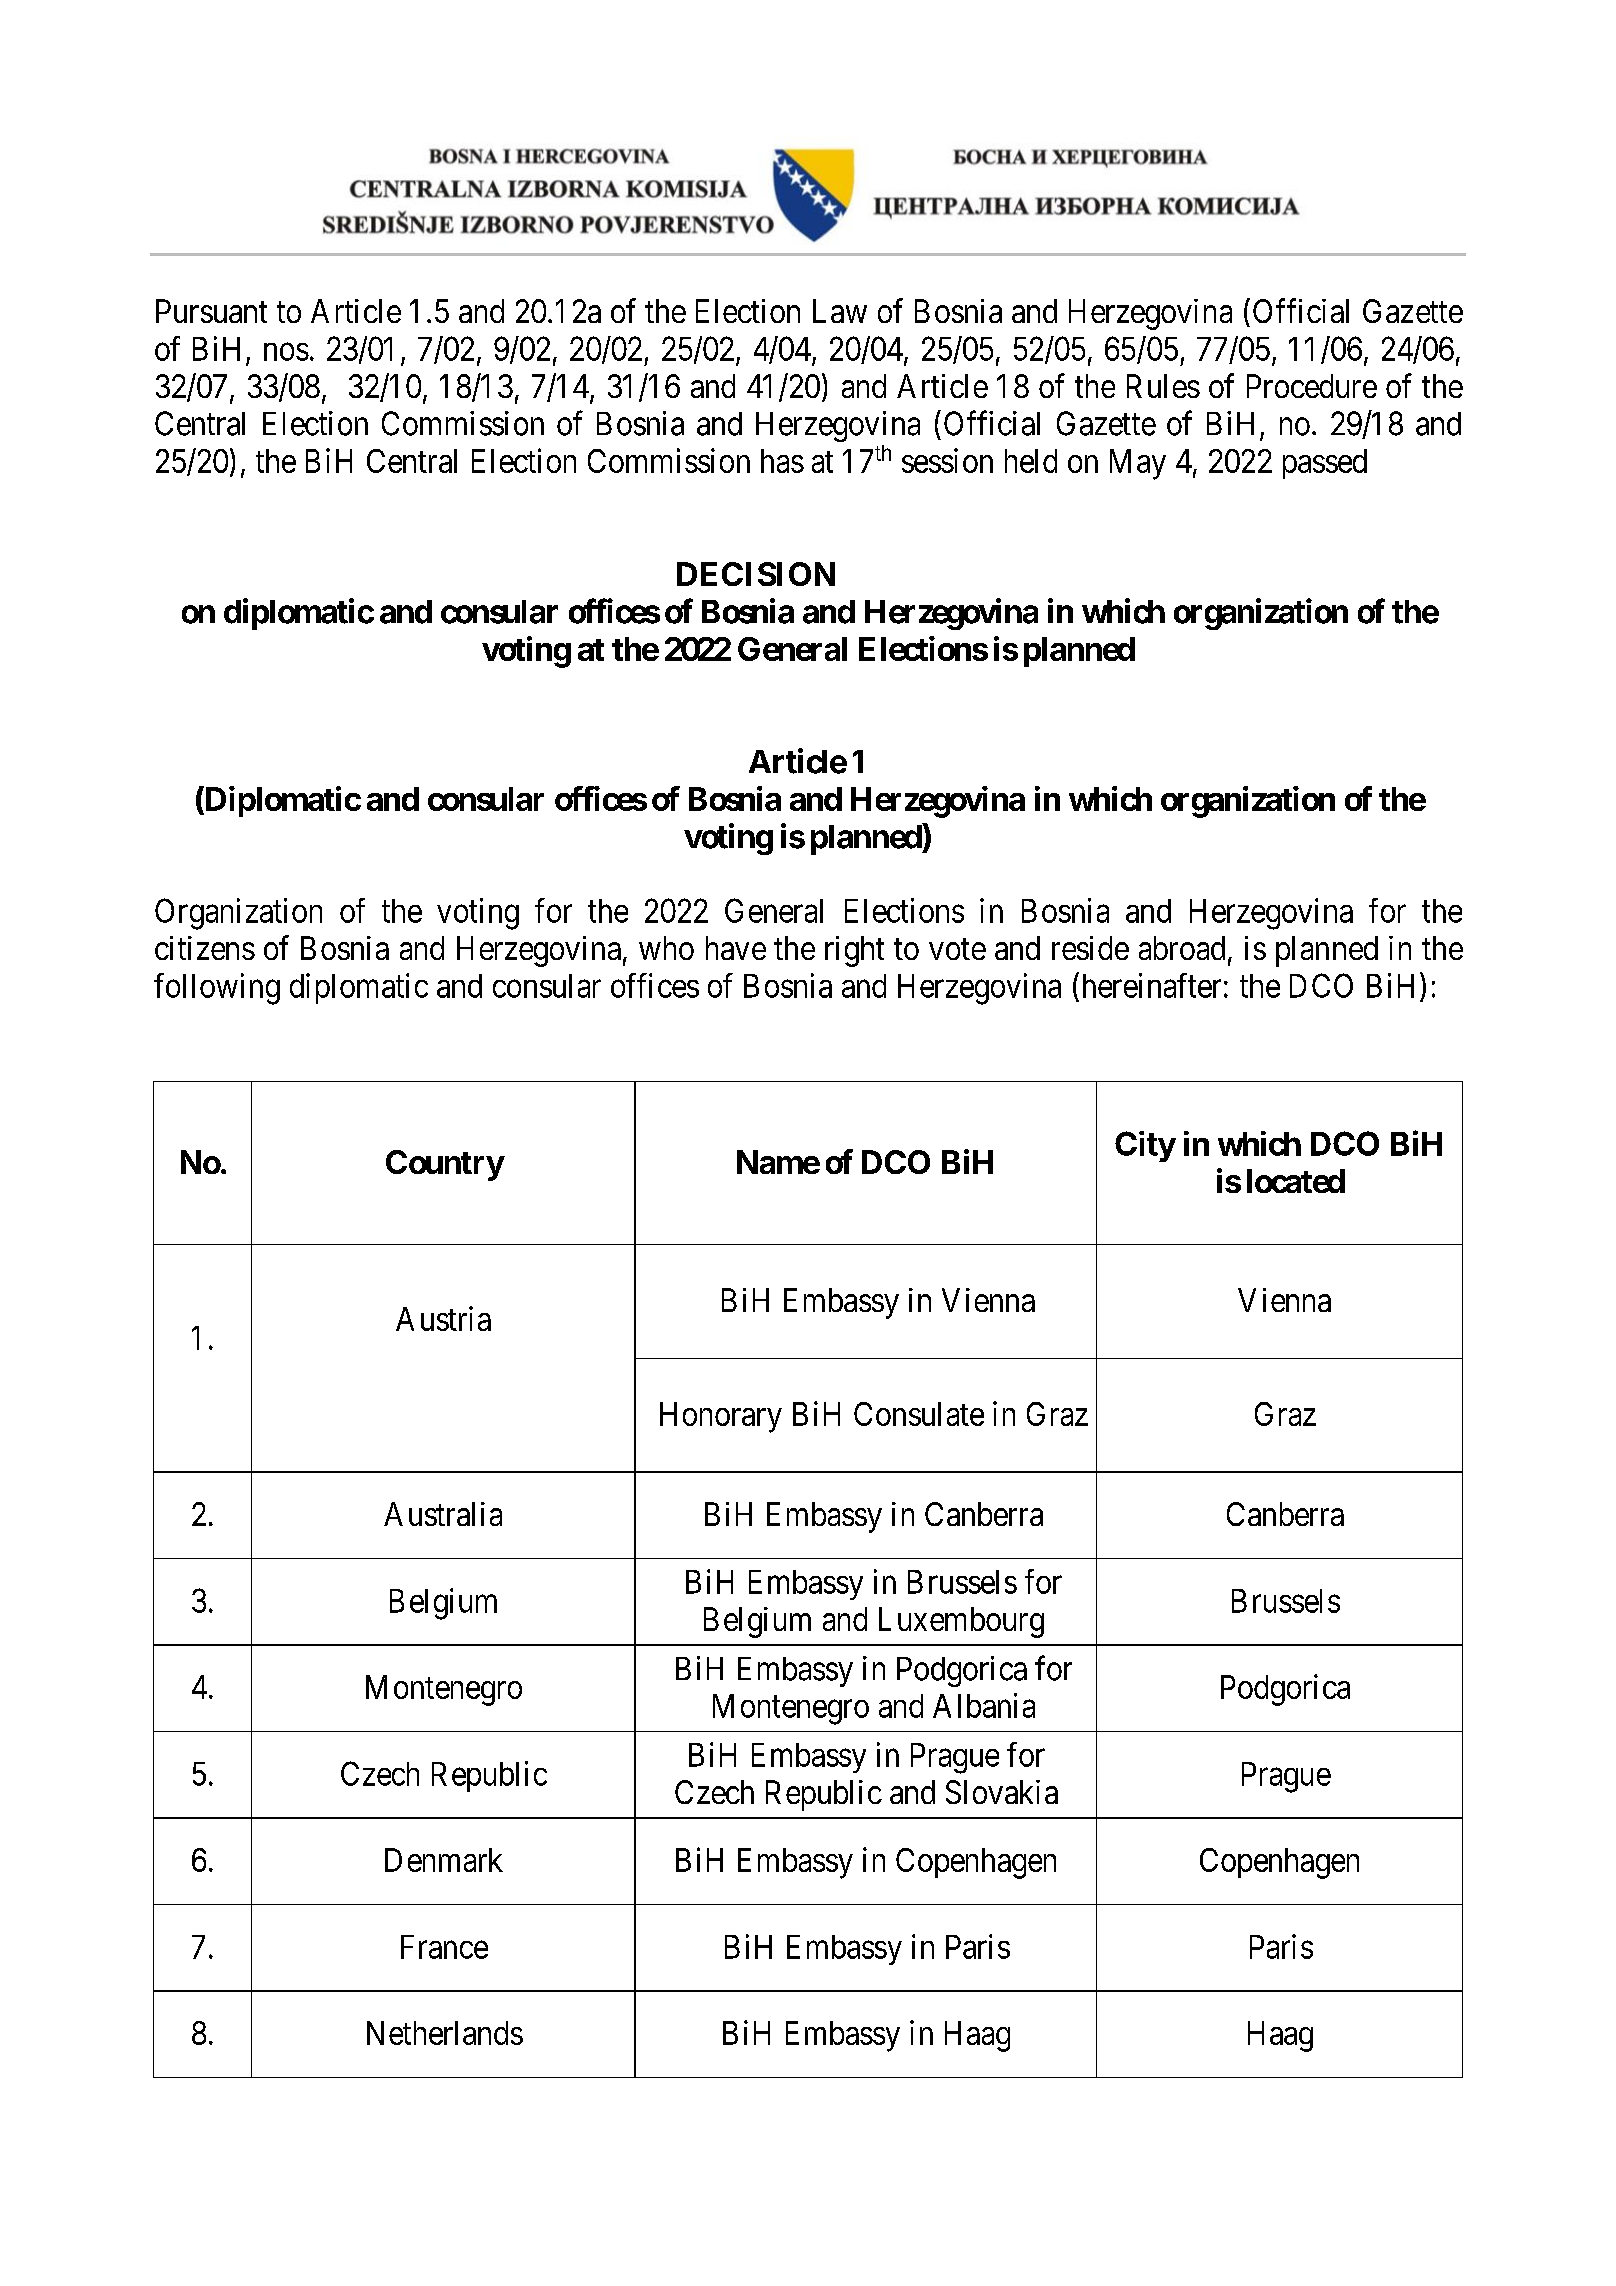 The height and width of the screenshot is (2286, 1616). Describe the element at coordinates (736, 948) in the screenshot. I see `have` at that location.
